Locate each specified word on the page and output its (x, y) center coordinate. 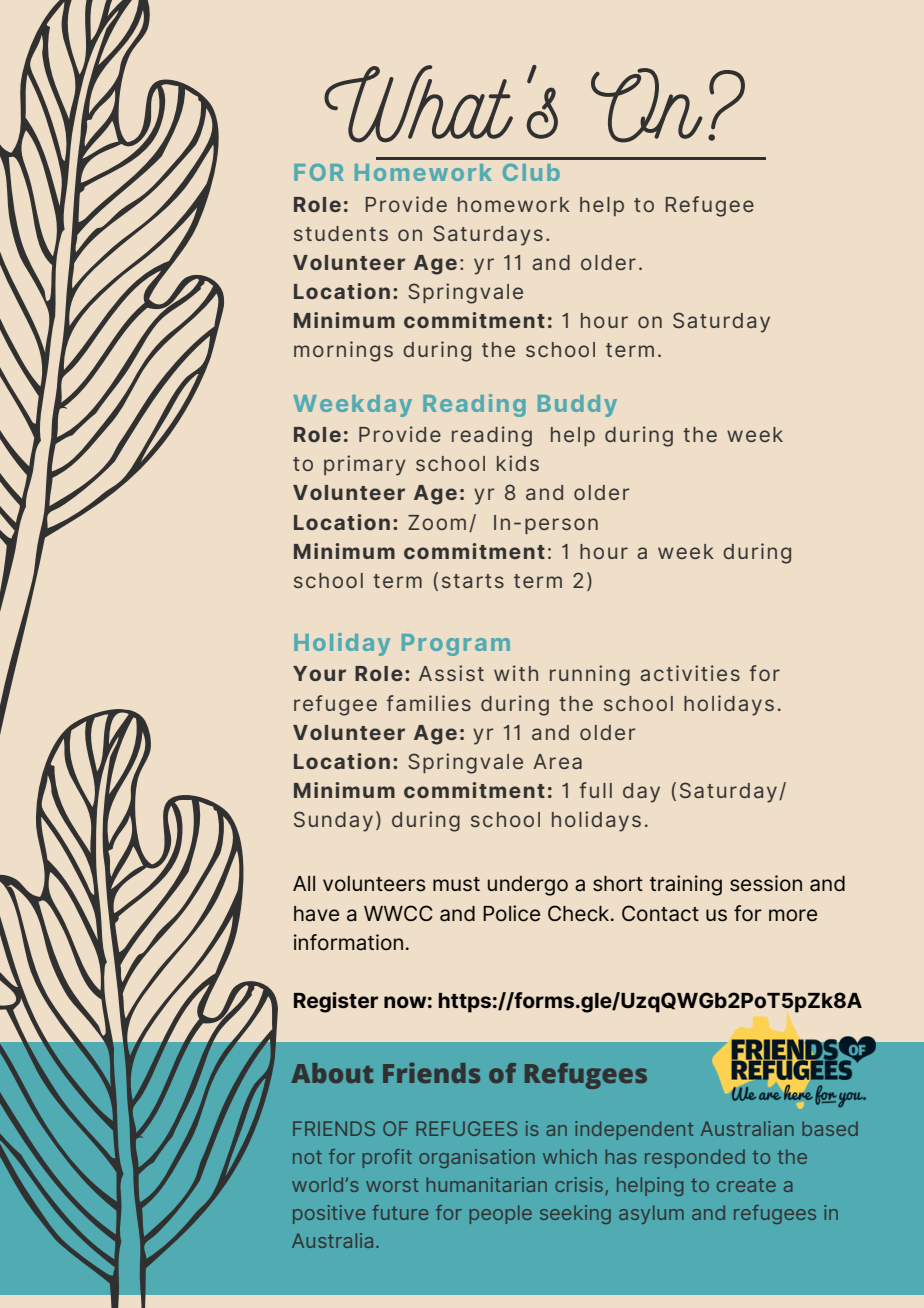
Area (557, 761)
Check (580, 913)
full (596, 790)
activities (690, 673)
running (590, 675)
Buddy (577, 406)
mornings (343, 351)
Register (336, 1002)
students (341, 233)
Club (531, 172)
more (793, 915)
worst (392, 1185)
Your (319, 673)
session (766, 883)
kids (518, 463)
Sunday (333, 821)
